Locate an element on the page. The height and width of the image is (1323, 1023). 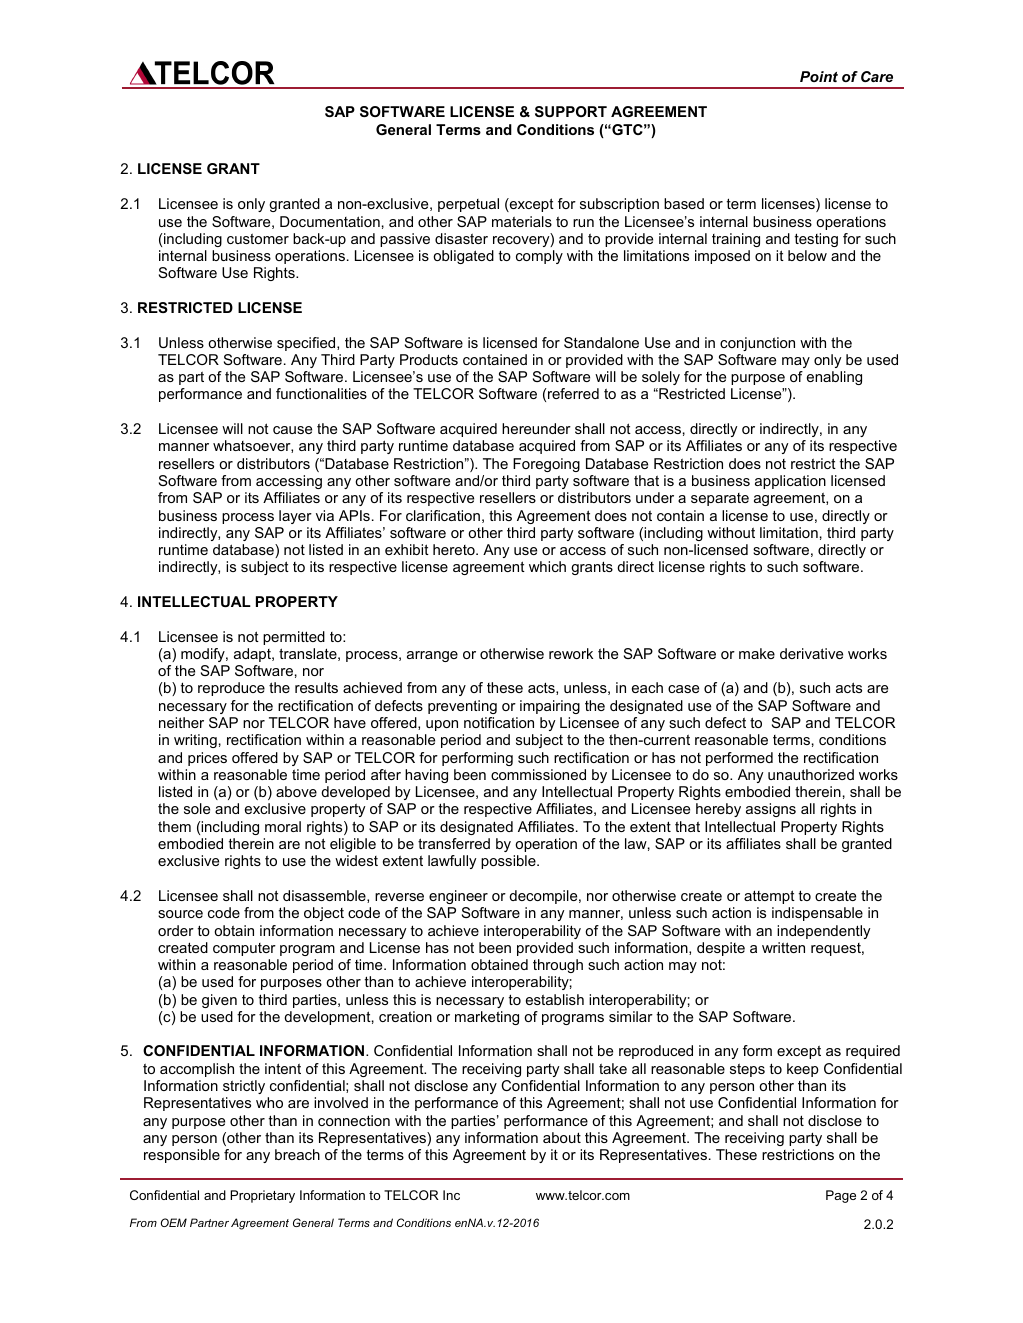
Point is located at coordinates (819, 76).
